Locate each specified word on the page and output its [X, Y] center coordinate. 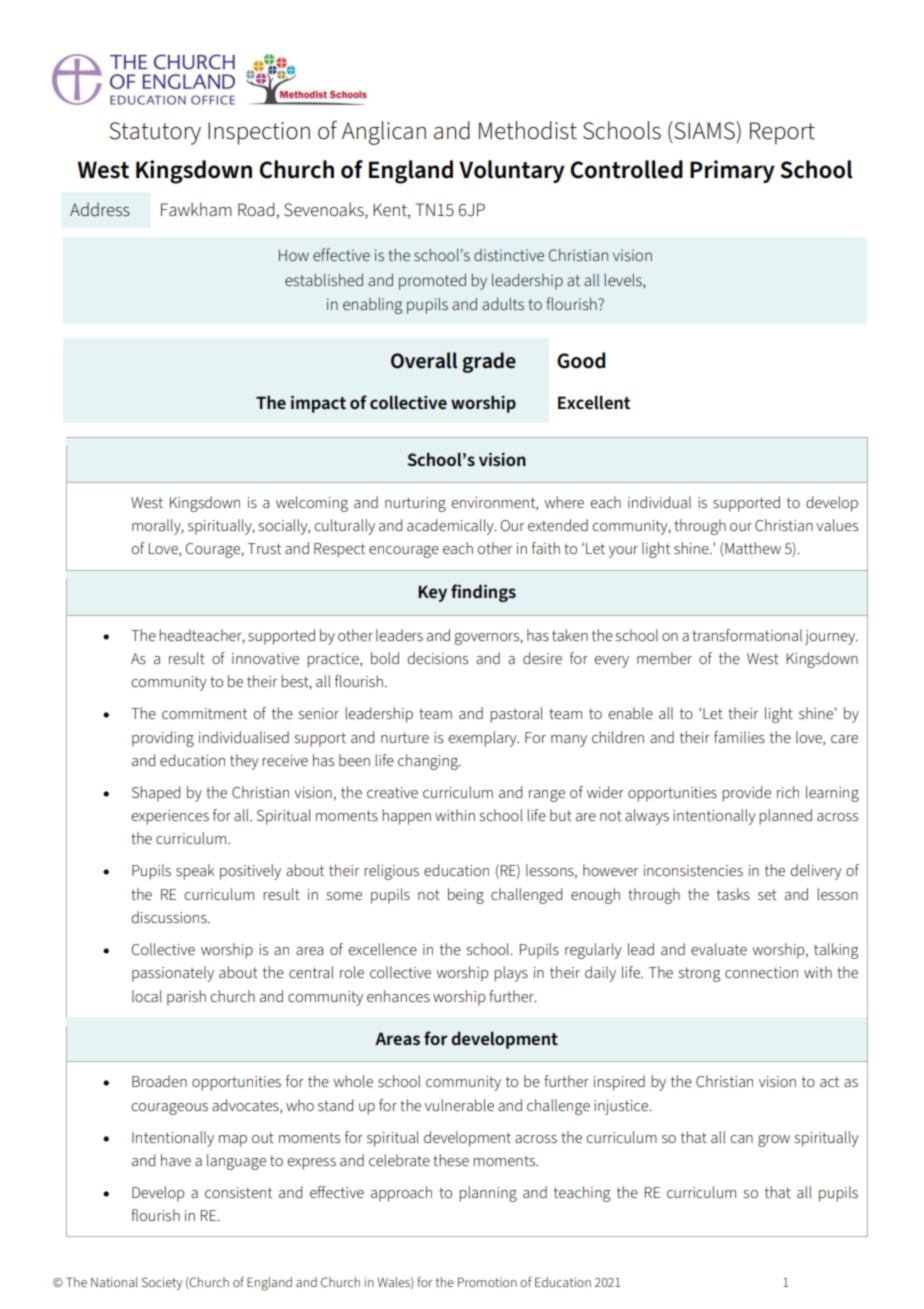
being [466, 896]
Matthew [752, 549]
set [767, 894]
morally [157, 527]
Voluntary [512, 171]
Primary [732, 171]
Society [162, 1283]
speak [195, 872]
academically [451, 527]
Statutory [155, 133]
